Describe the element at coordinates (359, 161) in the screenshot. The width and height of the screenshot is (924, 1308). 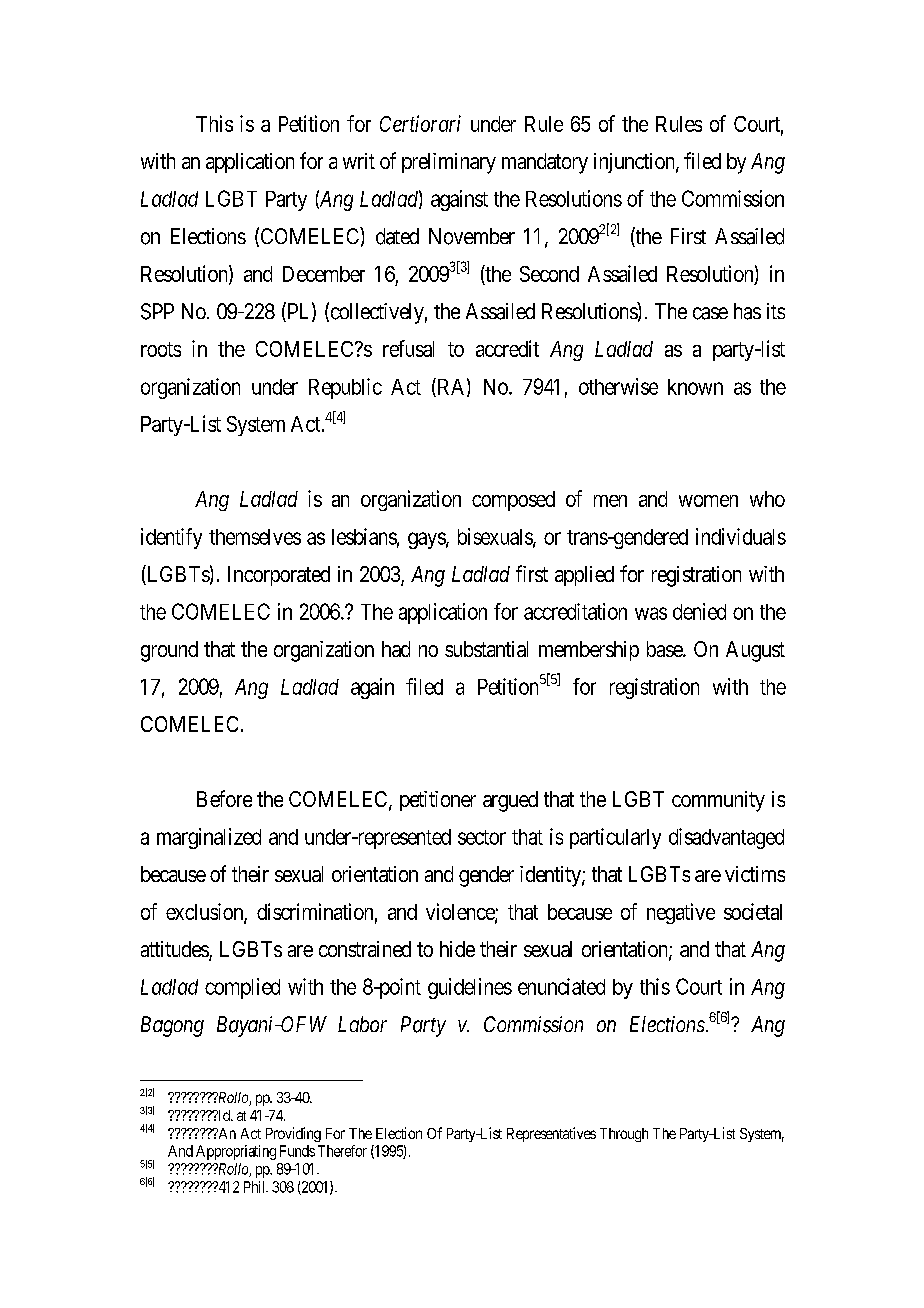
I see `writ` at that location.
